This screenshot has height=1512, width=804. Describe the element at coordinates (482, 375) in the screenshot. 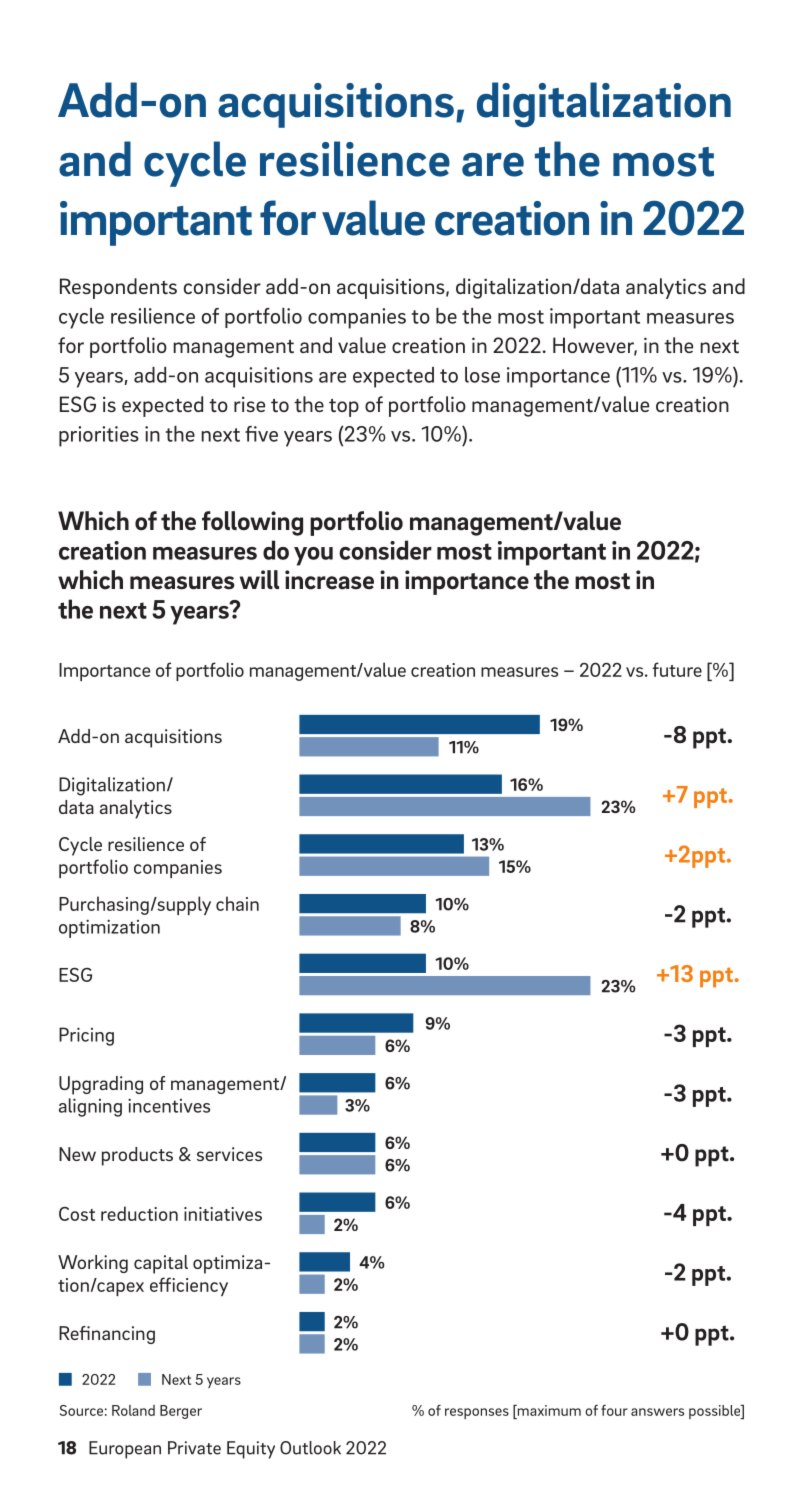

I see `lose` at that location.
